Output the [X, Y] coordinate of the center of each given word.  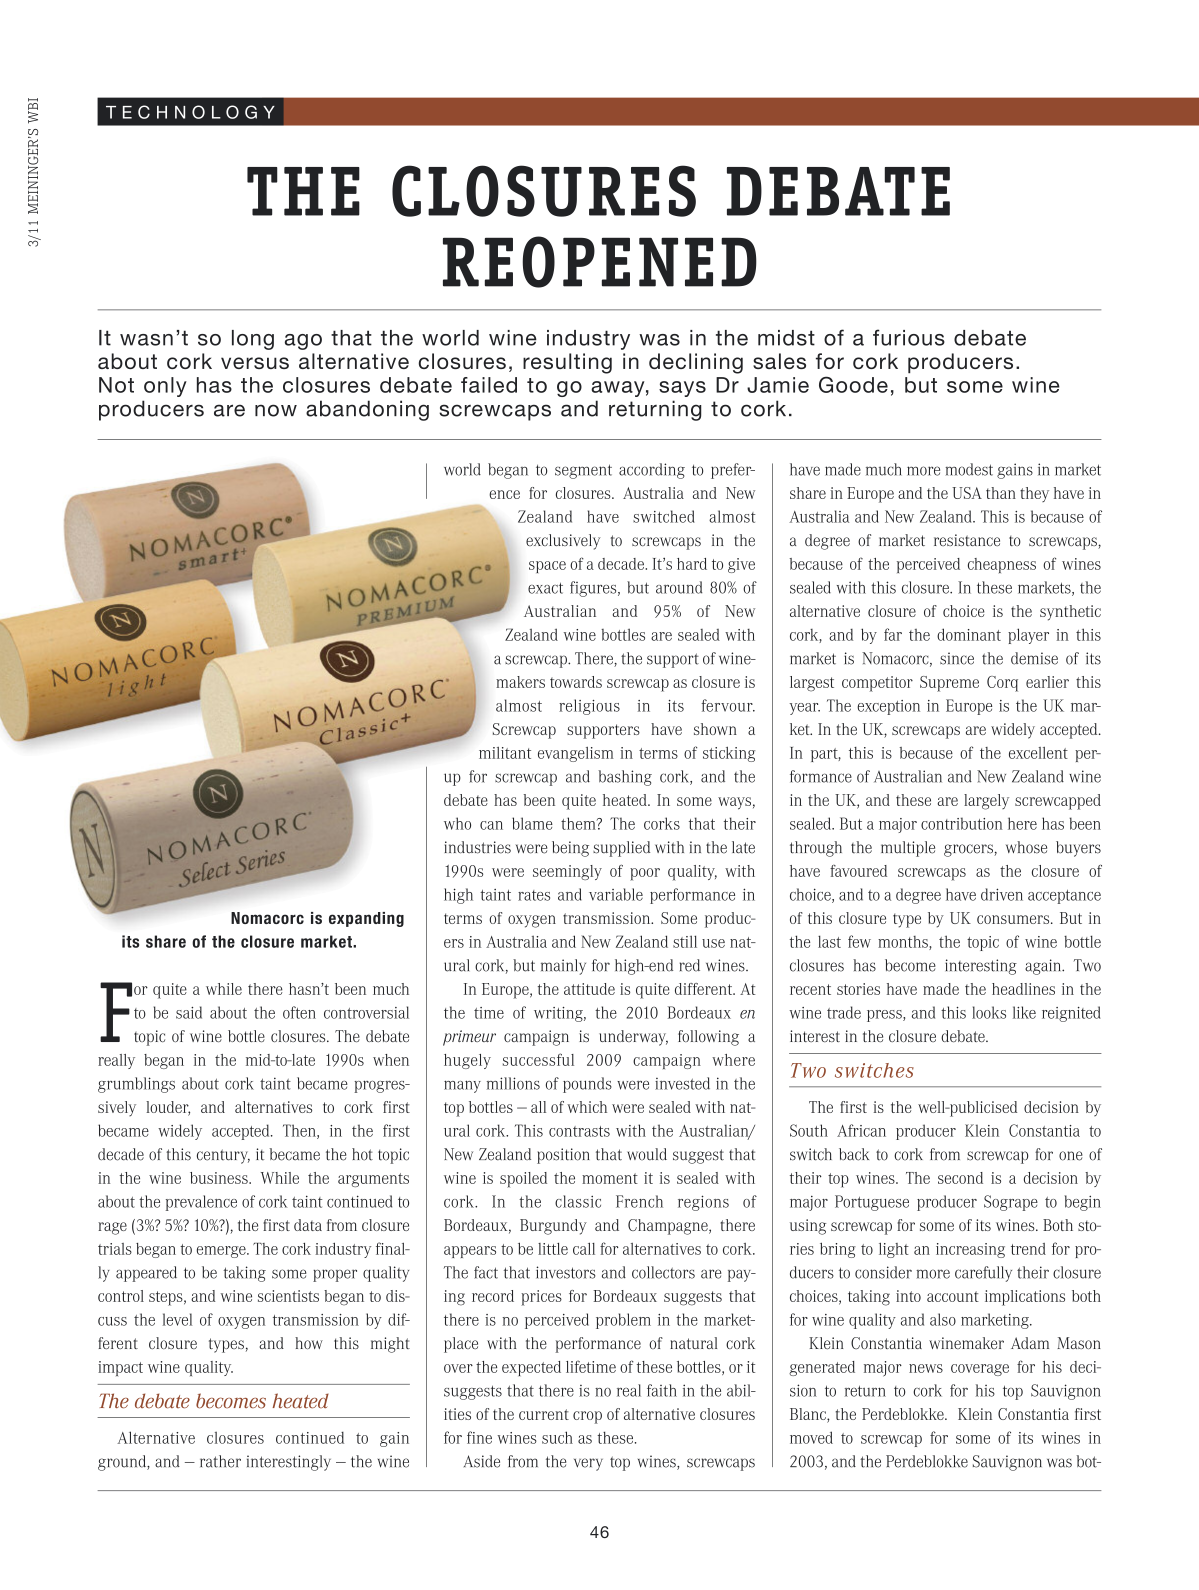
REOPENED [600, 262]
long [253, 340]
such [557, 1437]
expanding [366, 919]
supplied [621, 849]
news [926, 1368]
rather [220, 1461]
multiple [908, 849]
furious [909, 337]
